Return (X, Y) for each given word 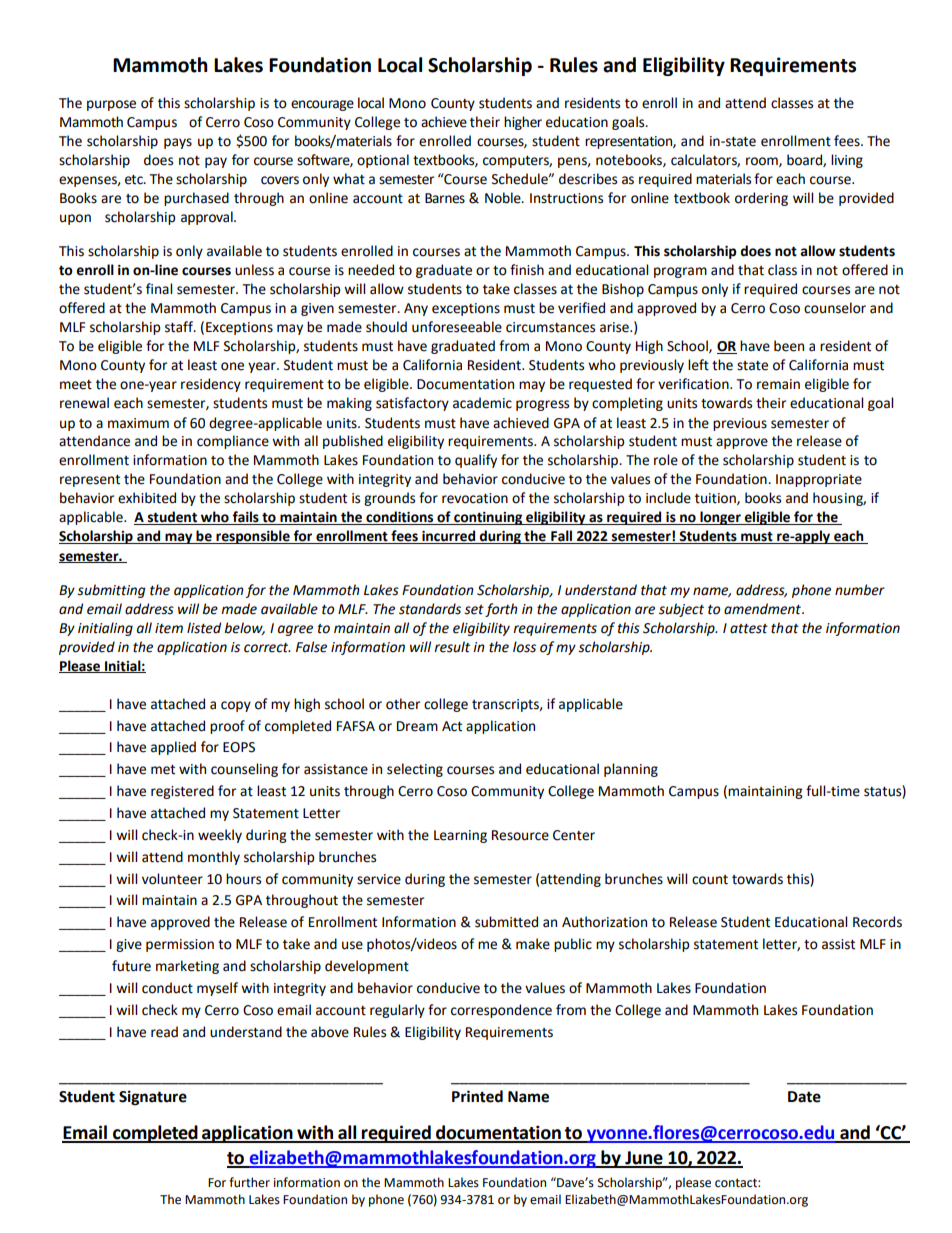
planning (631, 770)
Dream (417, 726)
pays (178, 143)
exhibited (147, 498)
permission (180, 945)
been (789, 346)
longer (720, 518)
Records (877, 922)
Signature (153, 1098)
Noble (504, 198)
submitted (506, 922)
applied (173, 748)
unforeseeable (457, 327)
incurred (449, 537)
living (847, 161)
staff (180, 327)
